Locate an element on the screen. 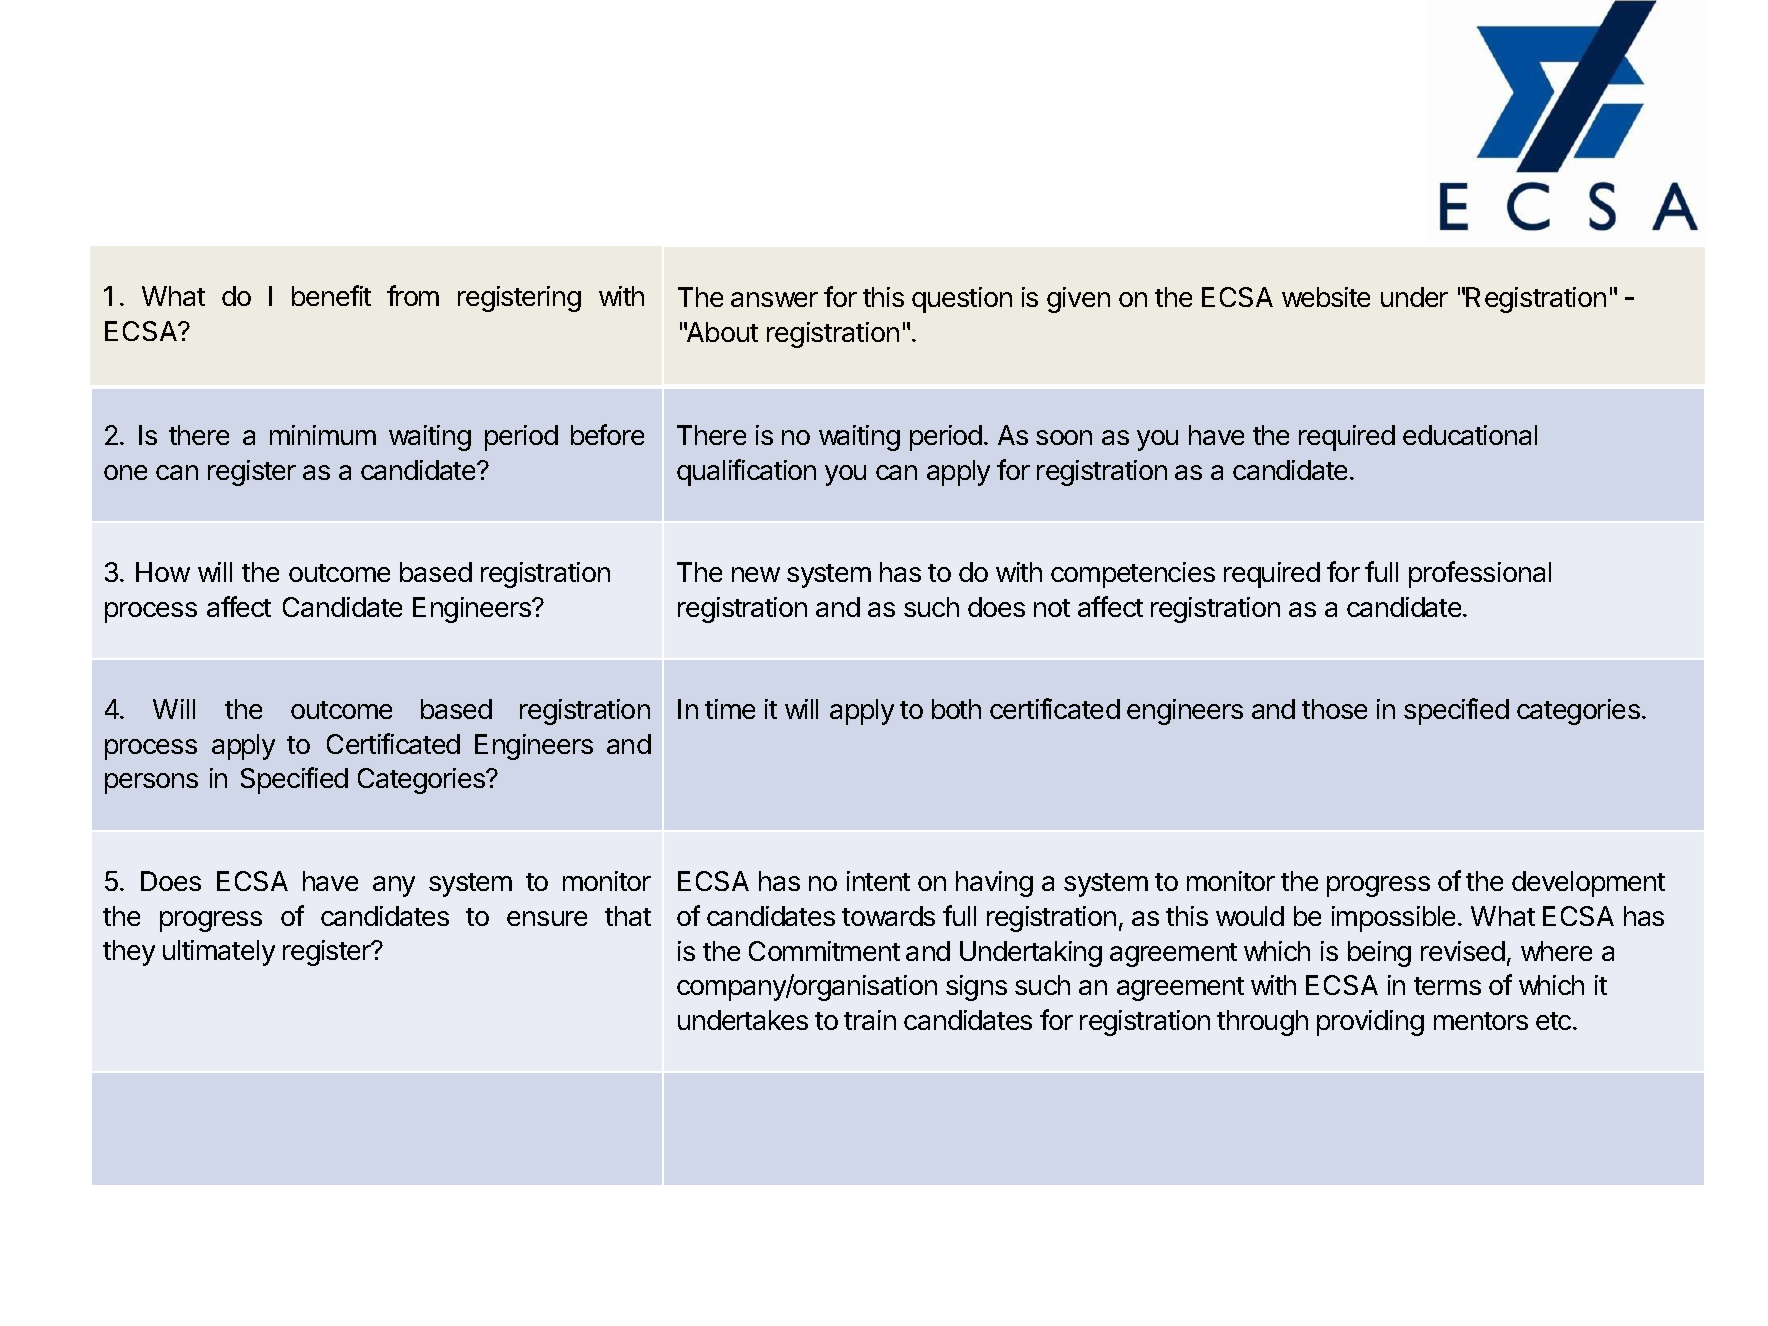 The image size is (1768, 1326). benefit is located at coordinates (331, 295).
